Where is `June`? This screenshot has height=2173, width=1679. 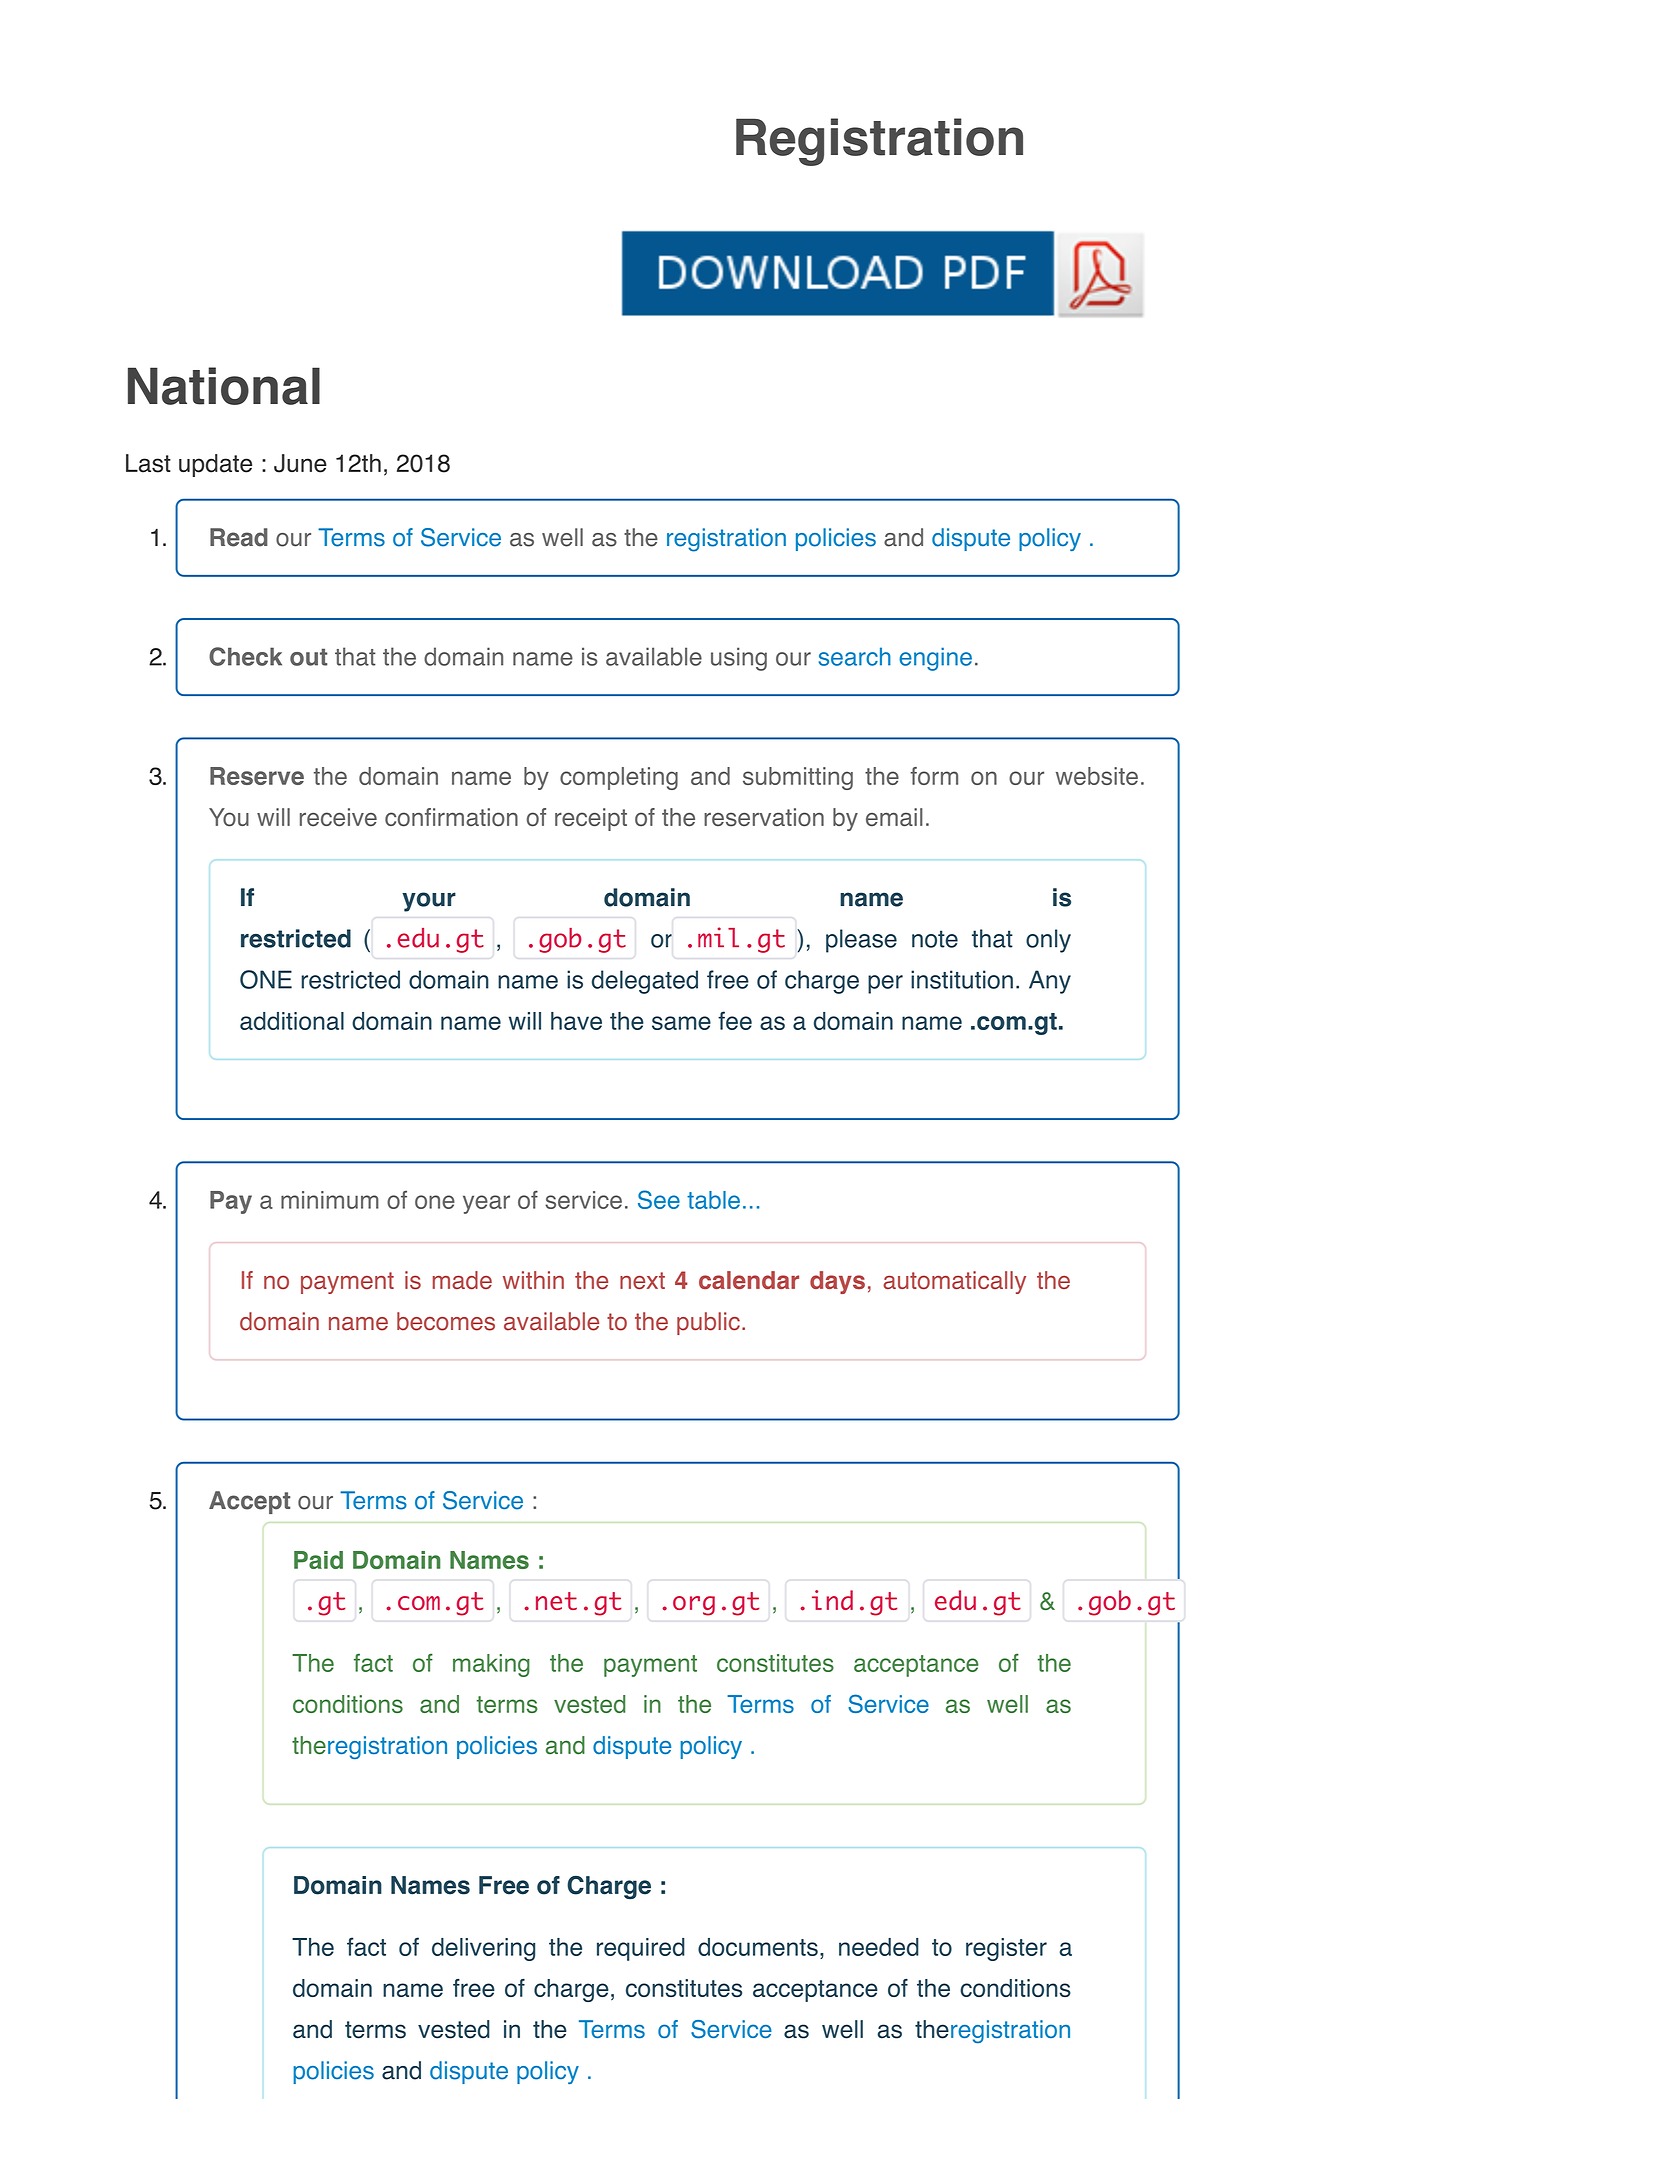 June is located at coordinates (300, 463).
